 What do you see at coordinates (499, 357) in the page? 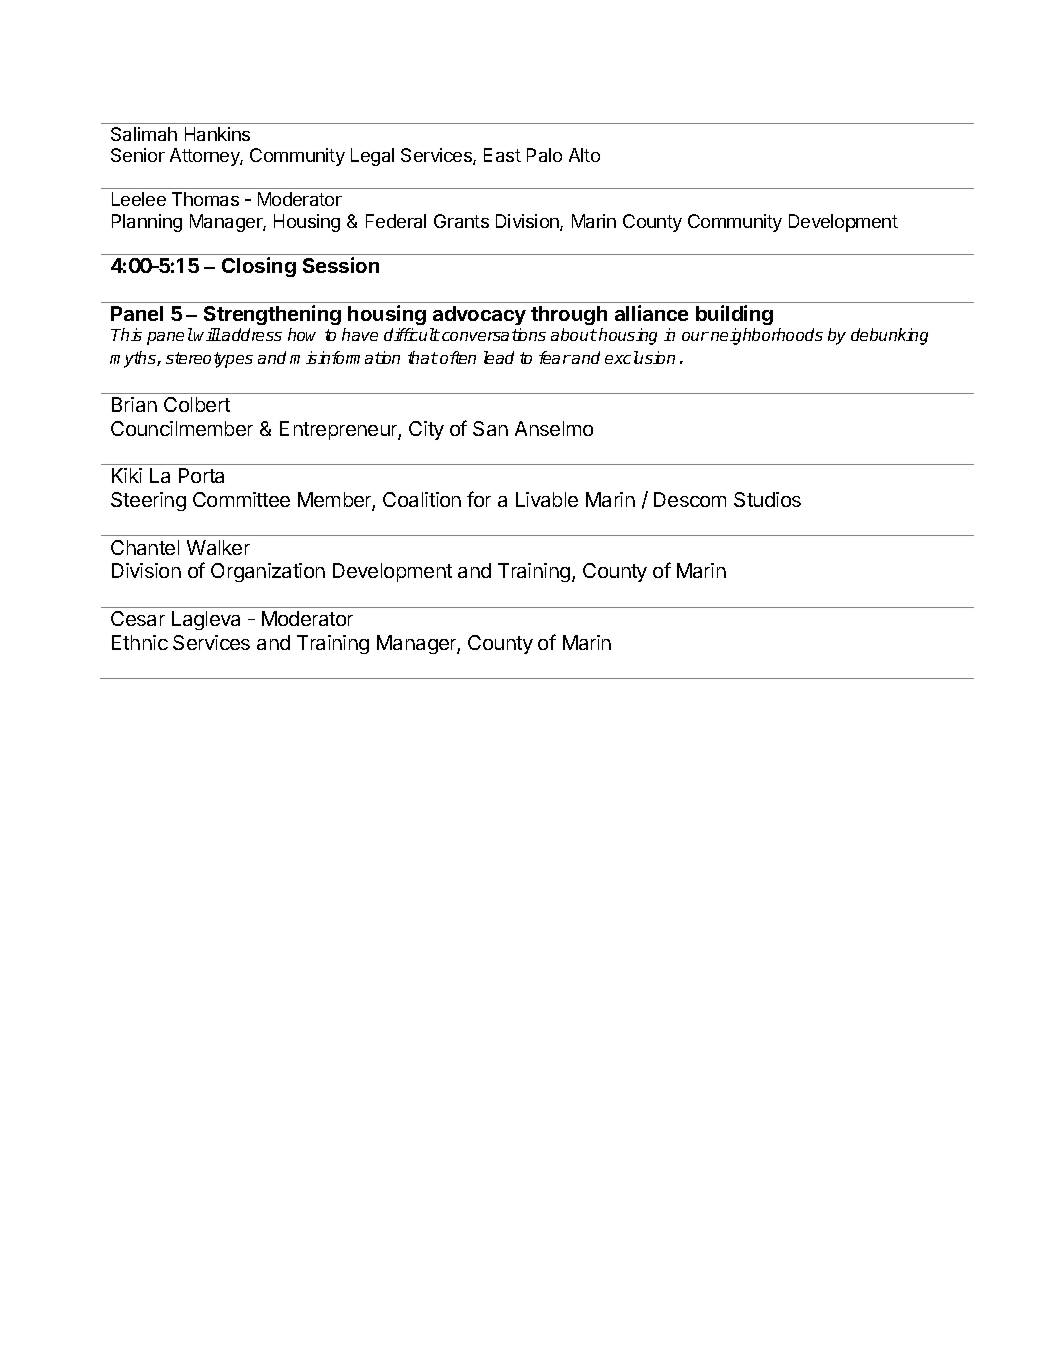
I see `lead` at bounding box center [499, 357].
